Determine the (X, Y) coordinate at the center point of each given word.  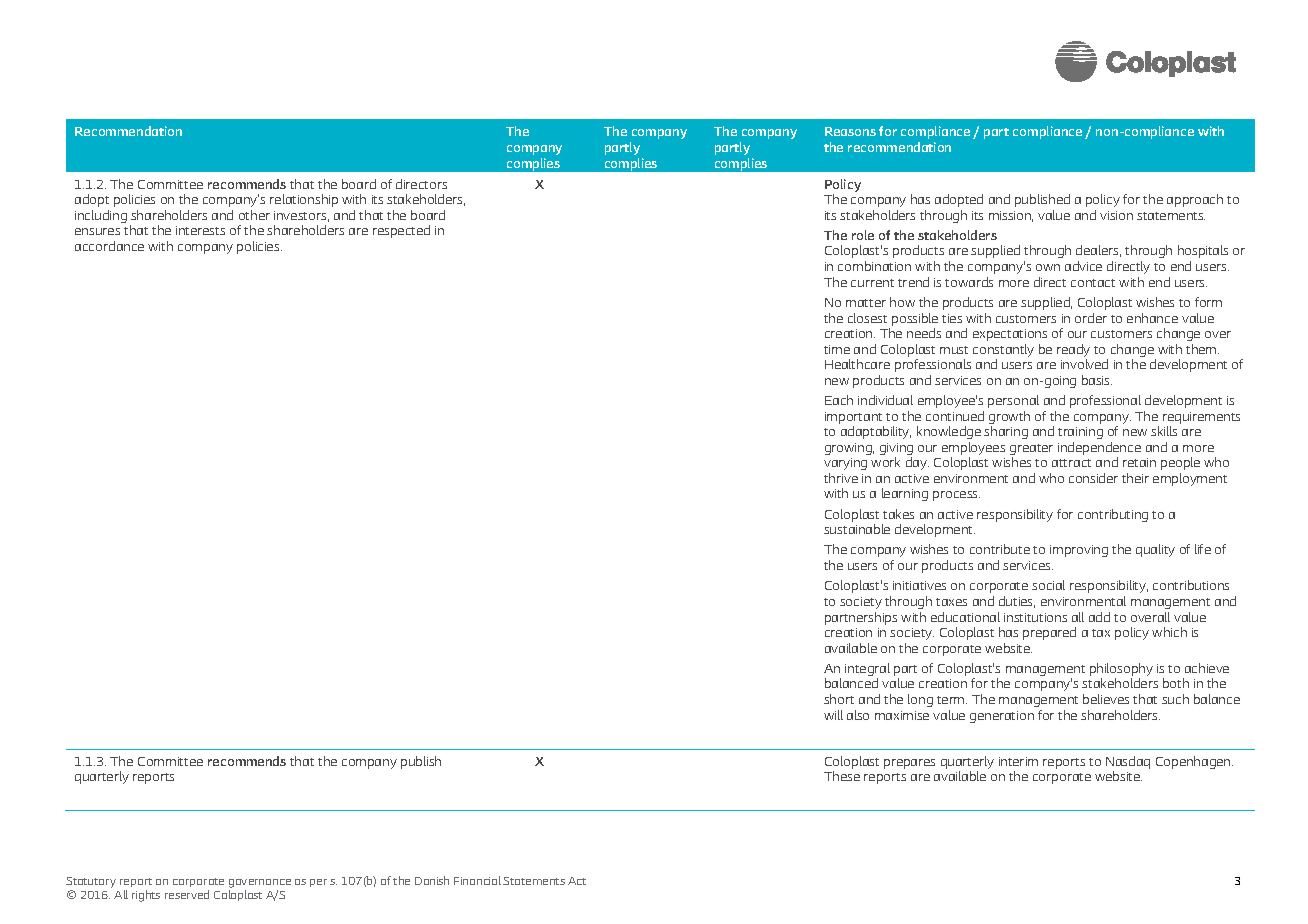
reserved (187, 894)
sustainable (857, 529)
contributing (1113, 515)
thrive (841, 478)
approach (1195, 200)
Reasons (850, 131)
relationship (304, 200)
